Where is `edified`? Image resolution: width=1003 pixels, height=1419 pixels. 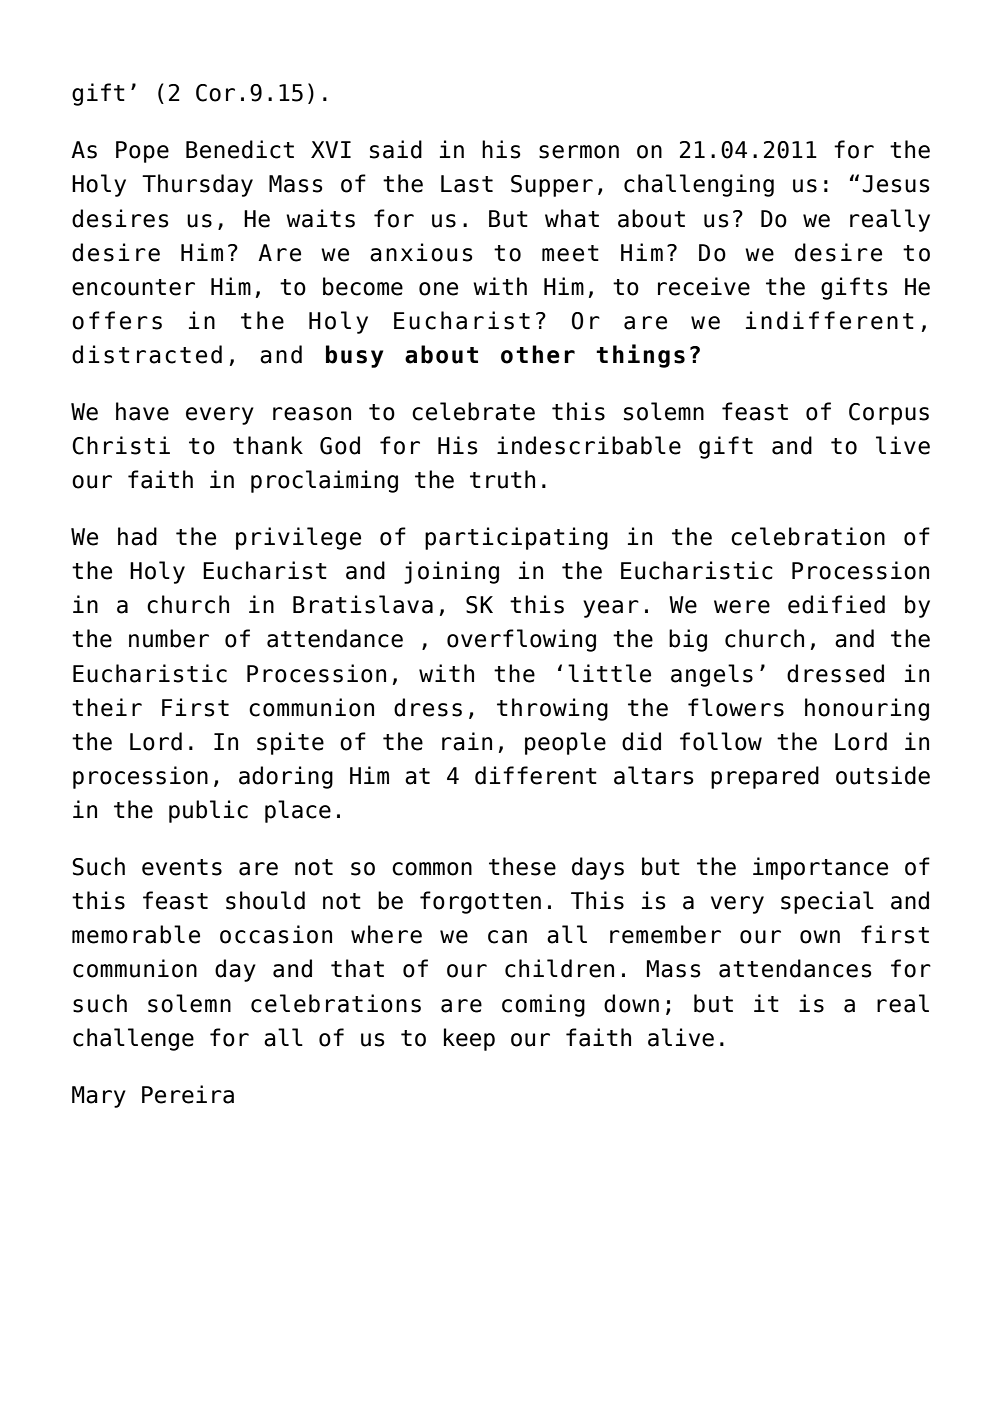
edified is located at coordinates (836, 604).
